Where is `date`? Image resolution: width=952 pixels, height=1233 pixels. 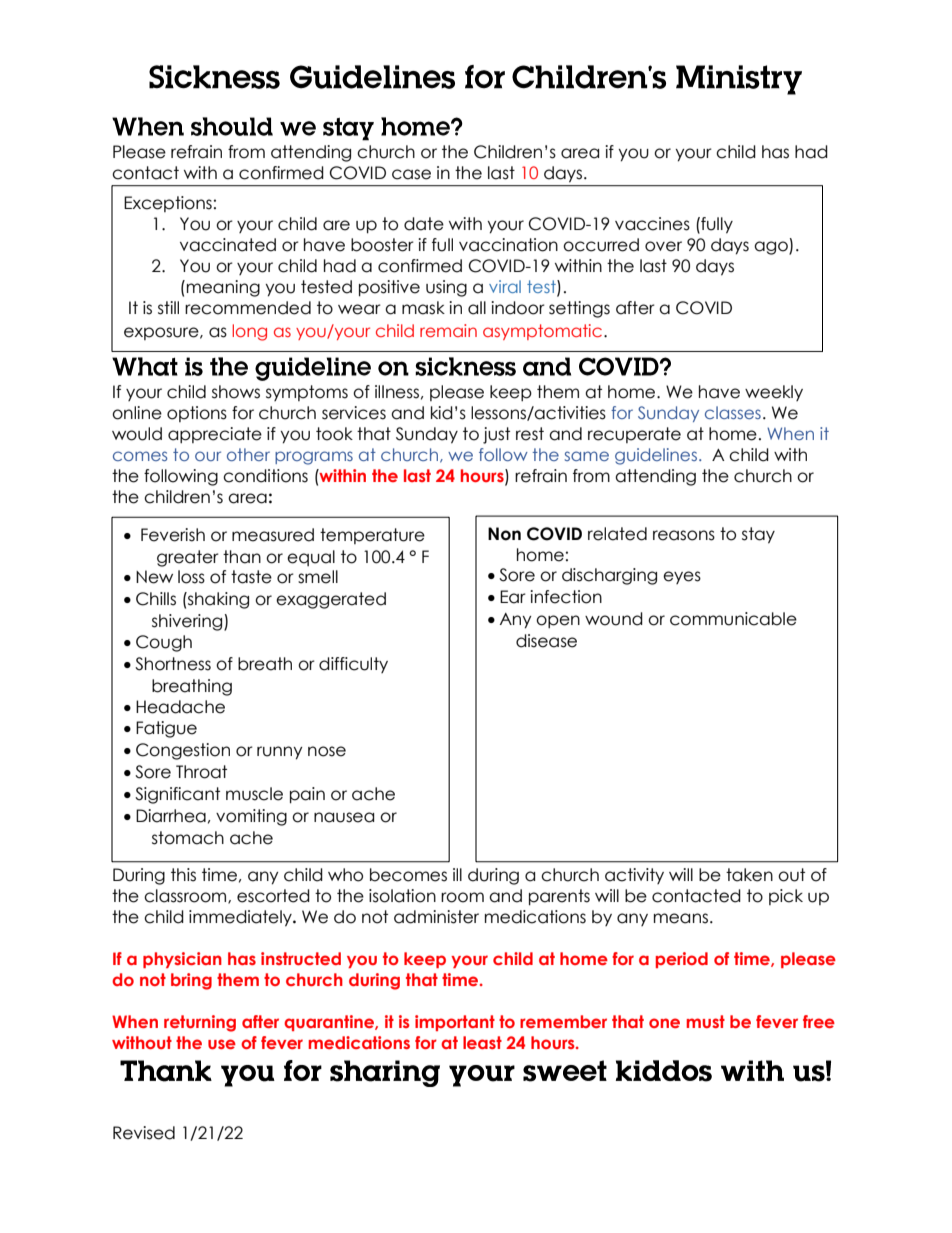
date is located at coordinates (424, 224).
